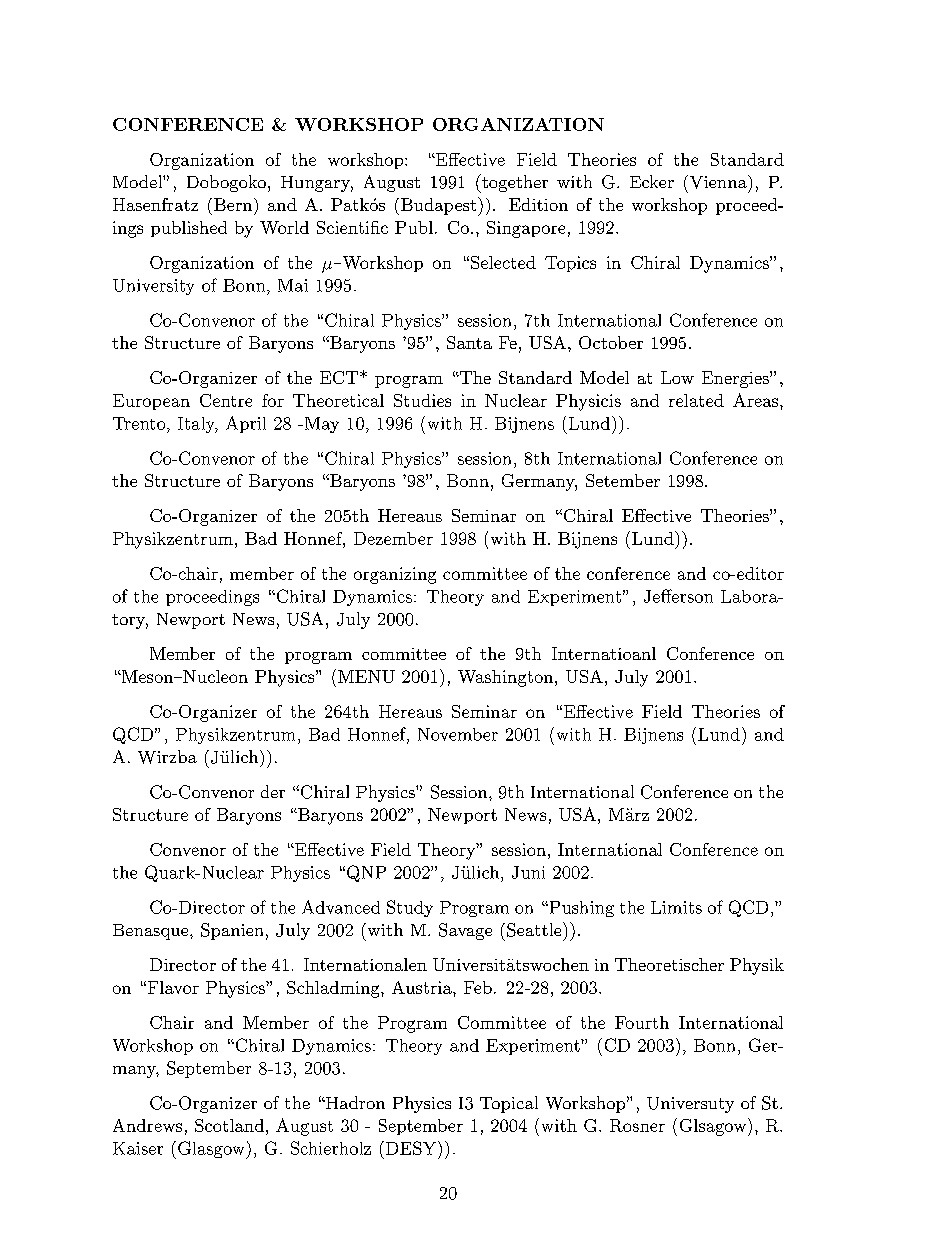  Describe the element at coordinates (637, 1125) in the screenshot. I see `Rosner` at that location.
